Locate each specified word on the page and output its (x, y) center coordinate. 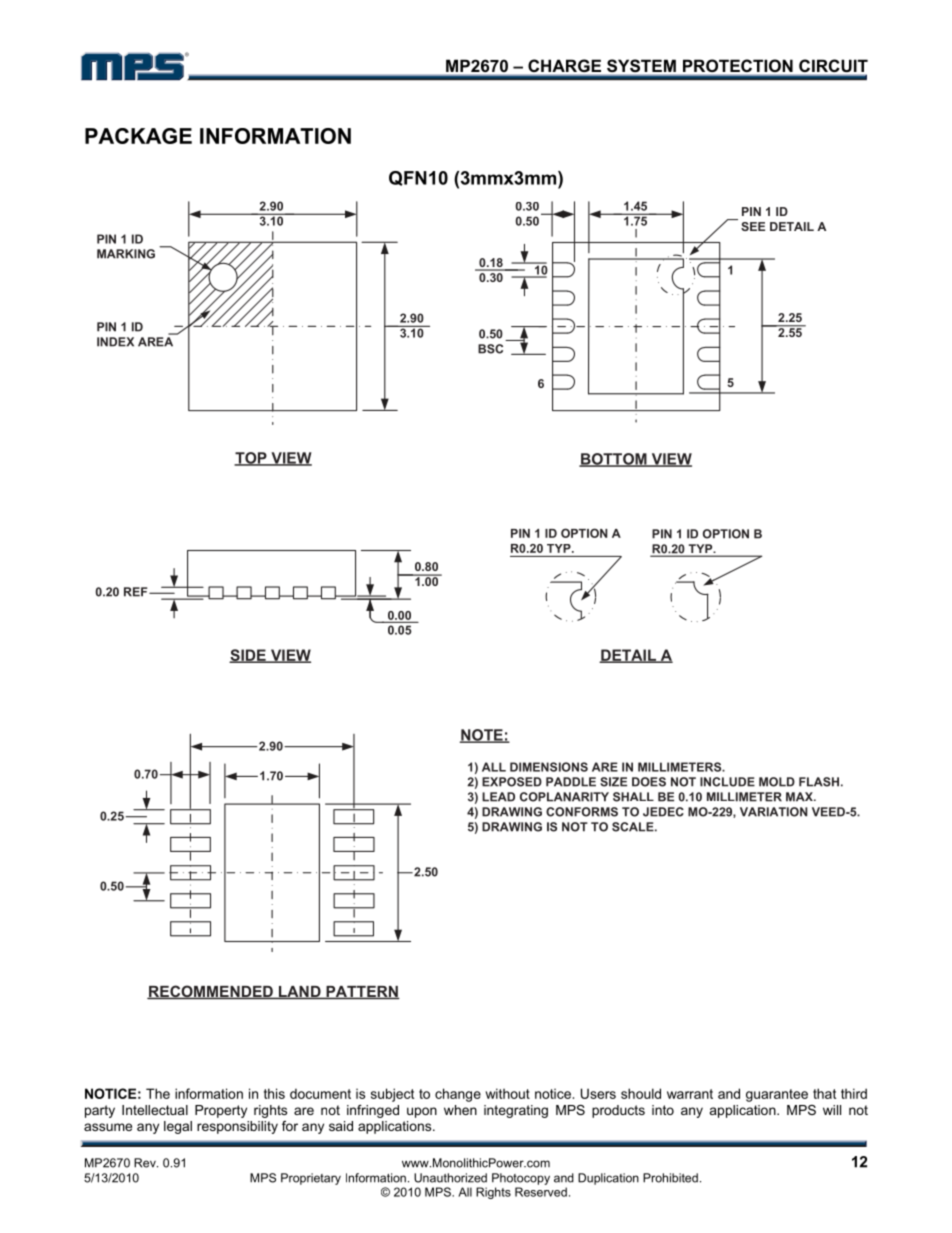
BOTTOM (614, 460)
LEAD (498, 797)
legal (178, 1127)
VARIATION (774, 812)
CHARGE (564, 65)
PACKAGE (138, 136)
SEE (753, 226)
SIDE (248, 656)
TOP (251, 459)
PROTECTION (738, 65)
